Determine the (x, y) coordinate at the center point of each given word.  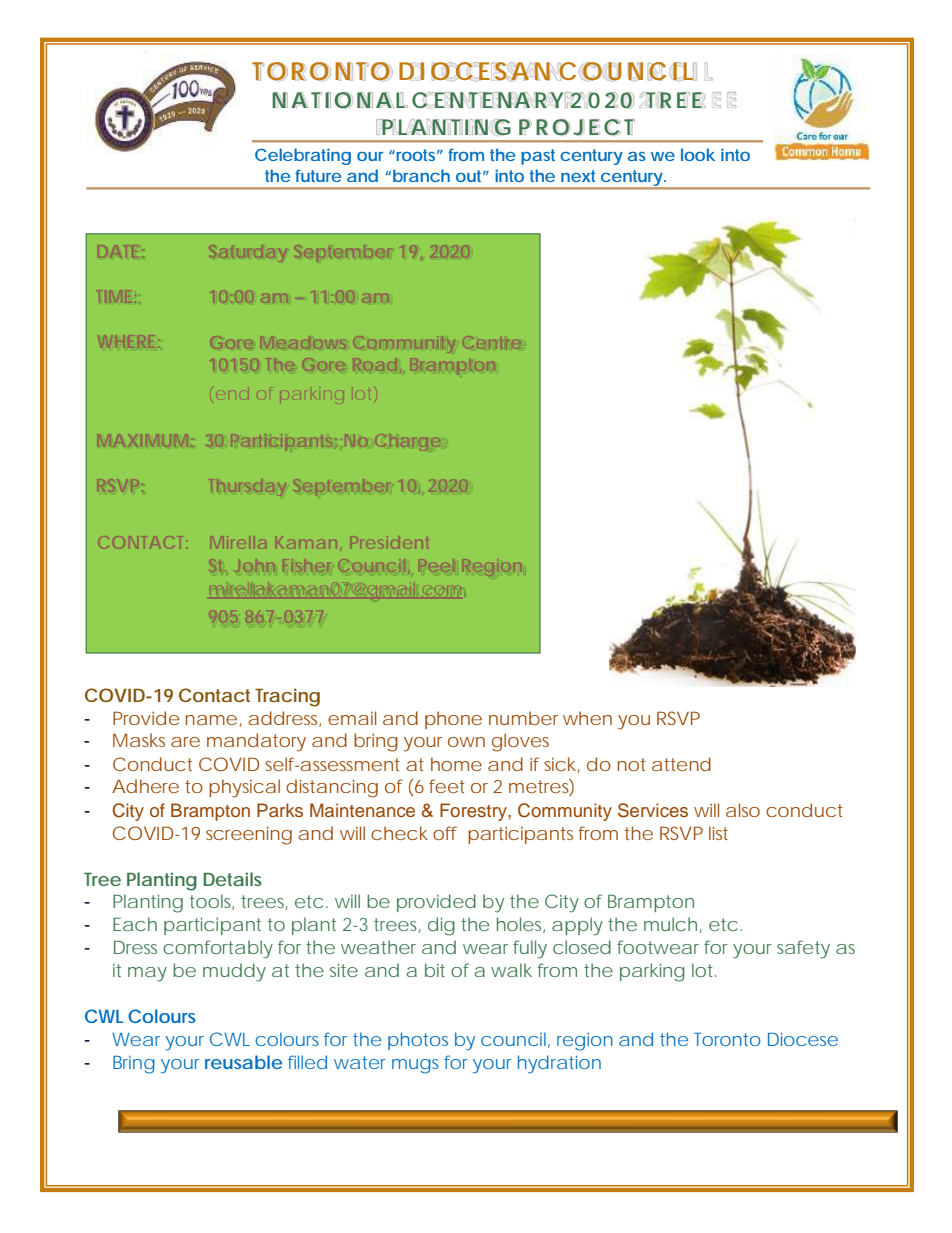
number (523, 718)
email (352, 718)
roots (414, 155)
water (360, 1062)
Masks (139, 740)
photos (418, 1041)
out (468, 176)
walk (511, 970)
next (578, 176)
